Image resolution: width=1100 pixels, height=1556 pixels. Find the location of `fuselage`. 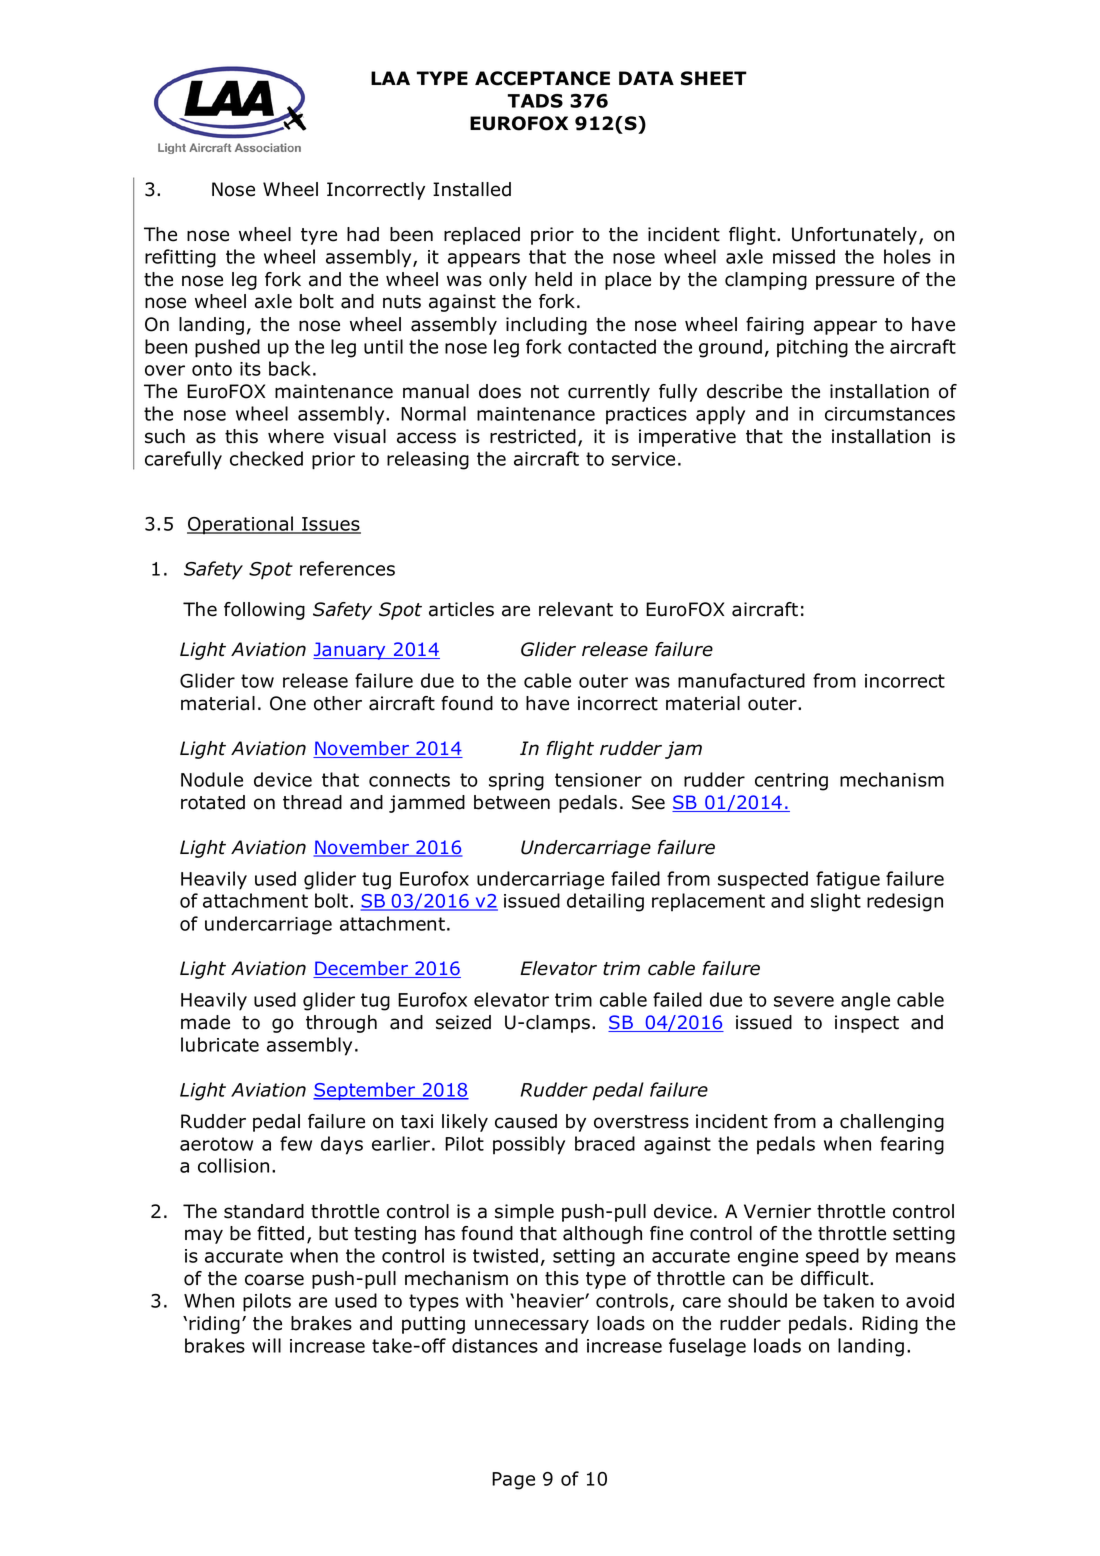

fuselage is located at coordinates (707, 1347).
